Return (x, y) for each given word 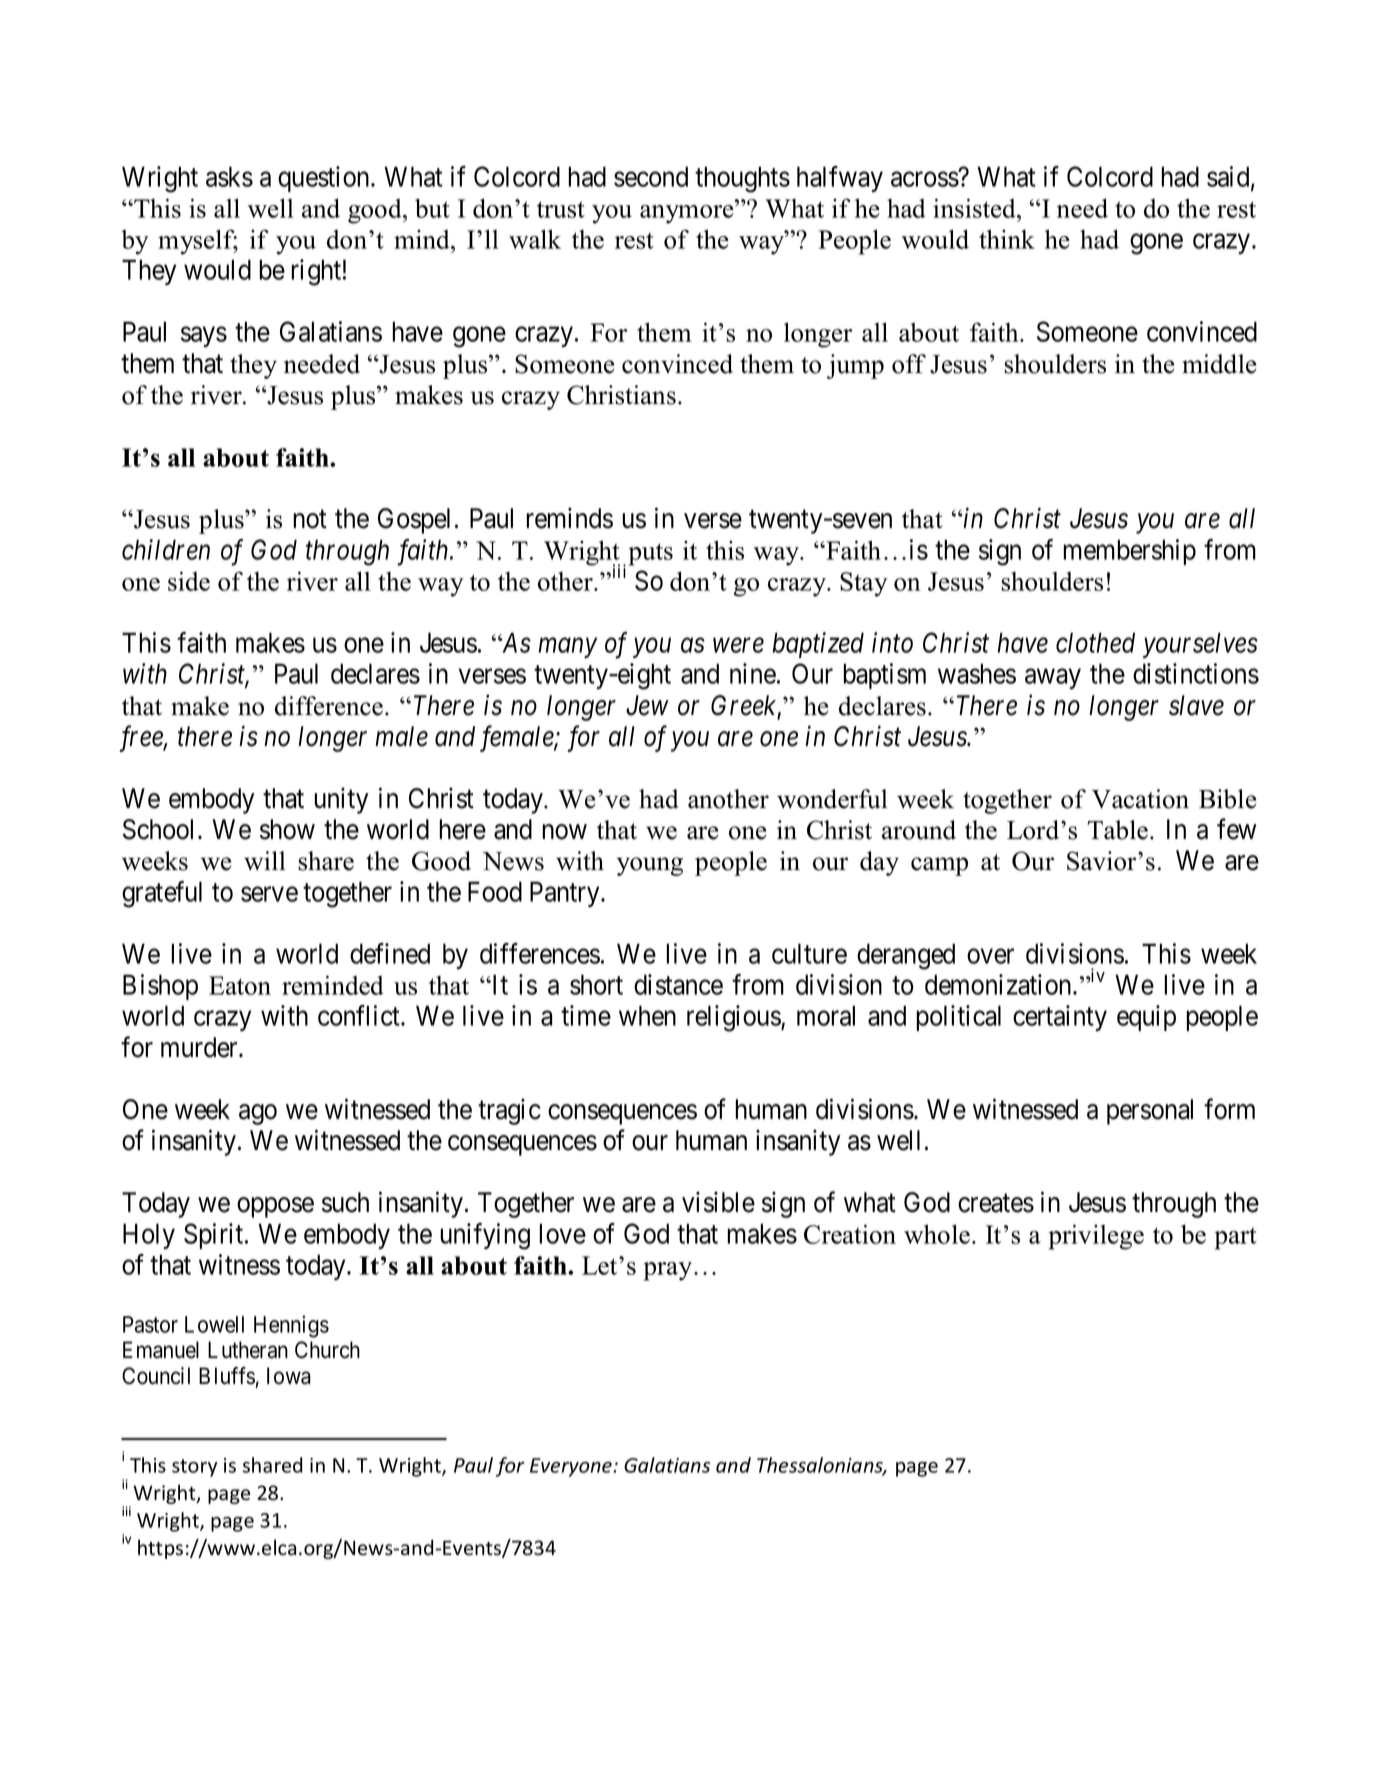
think (1007, 239)
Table (1117, 830)
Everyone (572, 1467)
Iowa (289, 1376)
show (287, 829)
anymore (688, 214)
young (650, 866)
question (325, 179)
